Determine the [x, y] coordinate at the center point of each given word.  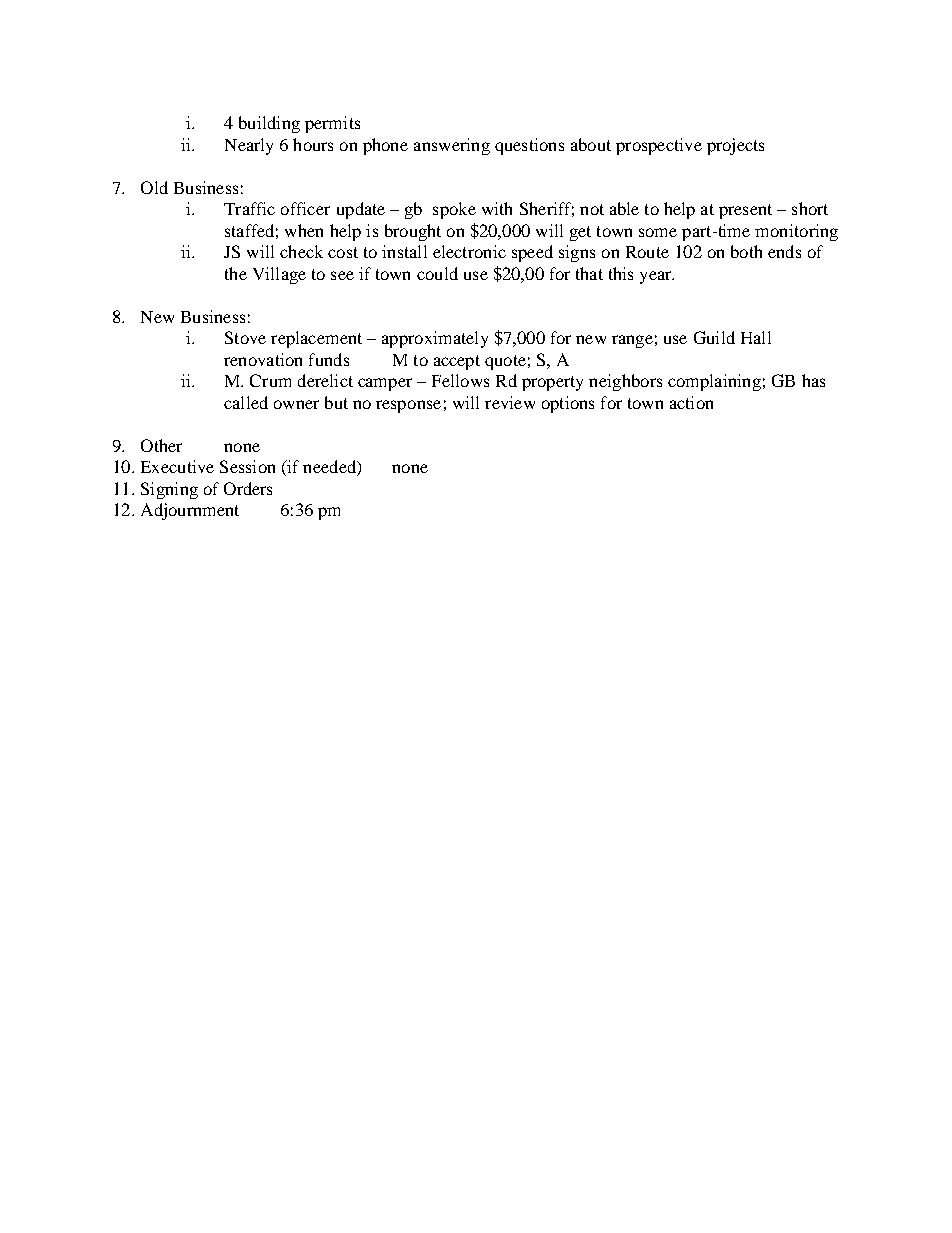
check [301, 251]
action [691, 402]
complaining [714, 382]
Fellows [460, 380]
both [746, 251]
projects [735, 146]
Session [247, 466]
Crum [270, 380]
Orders [248, 488]
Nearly [249, 146]
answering [452, 146]
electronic [469, 251]
